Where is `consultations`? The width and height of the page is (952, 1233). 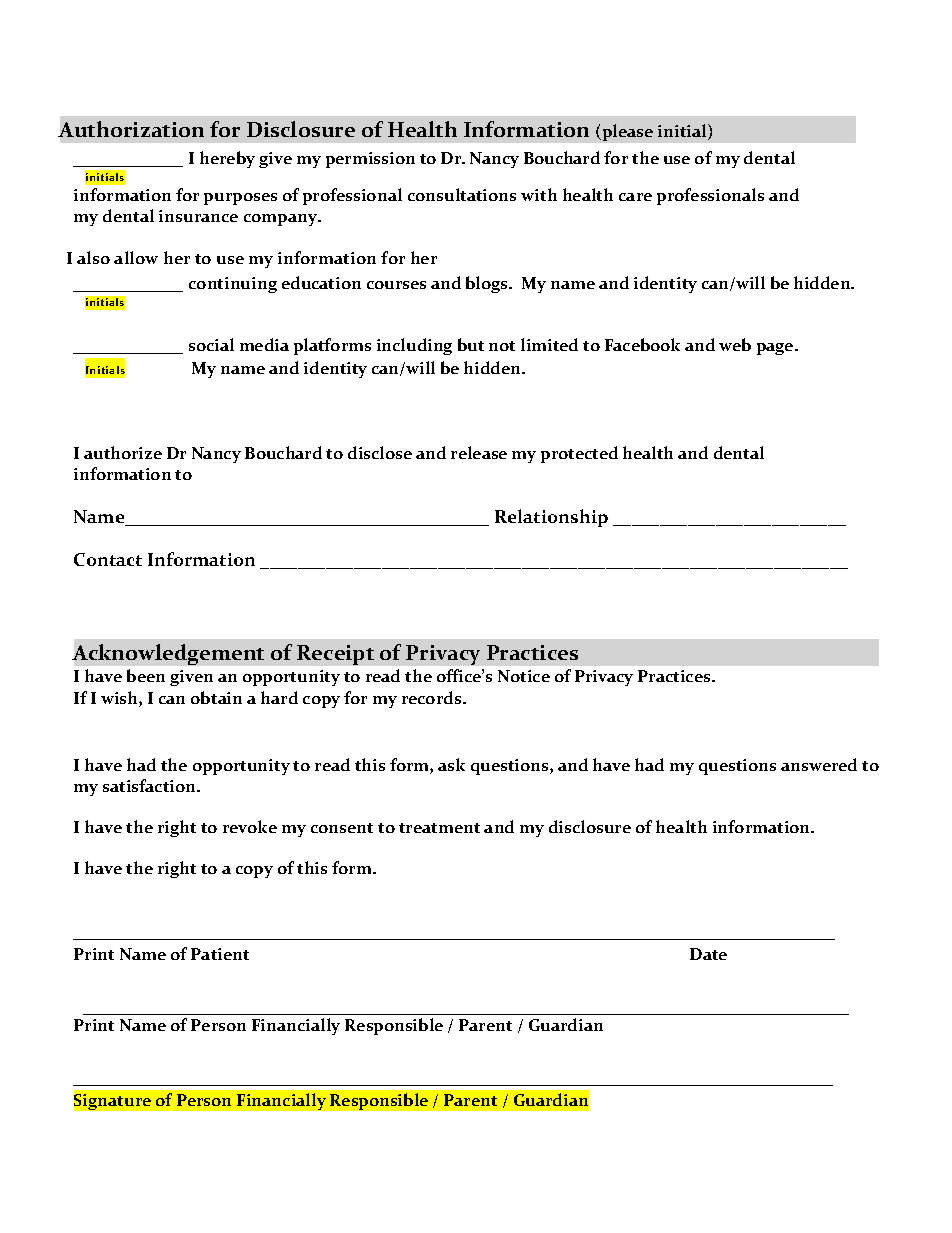
consultations is located at coordinates (462, 194).
